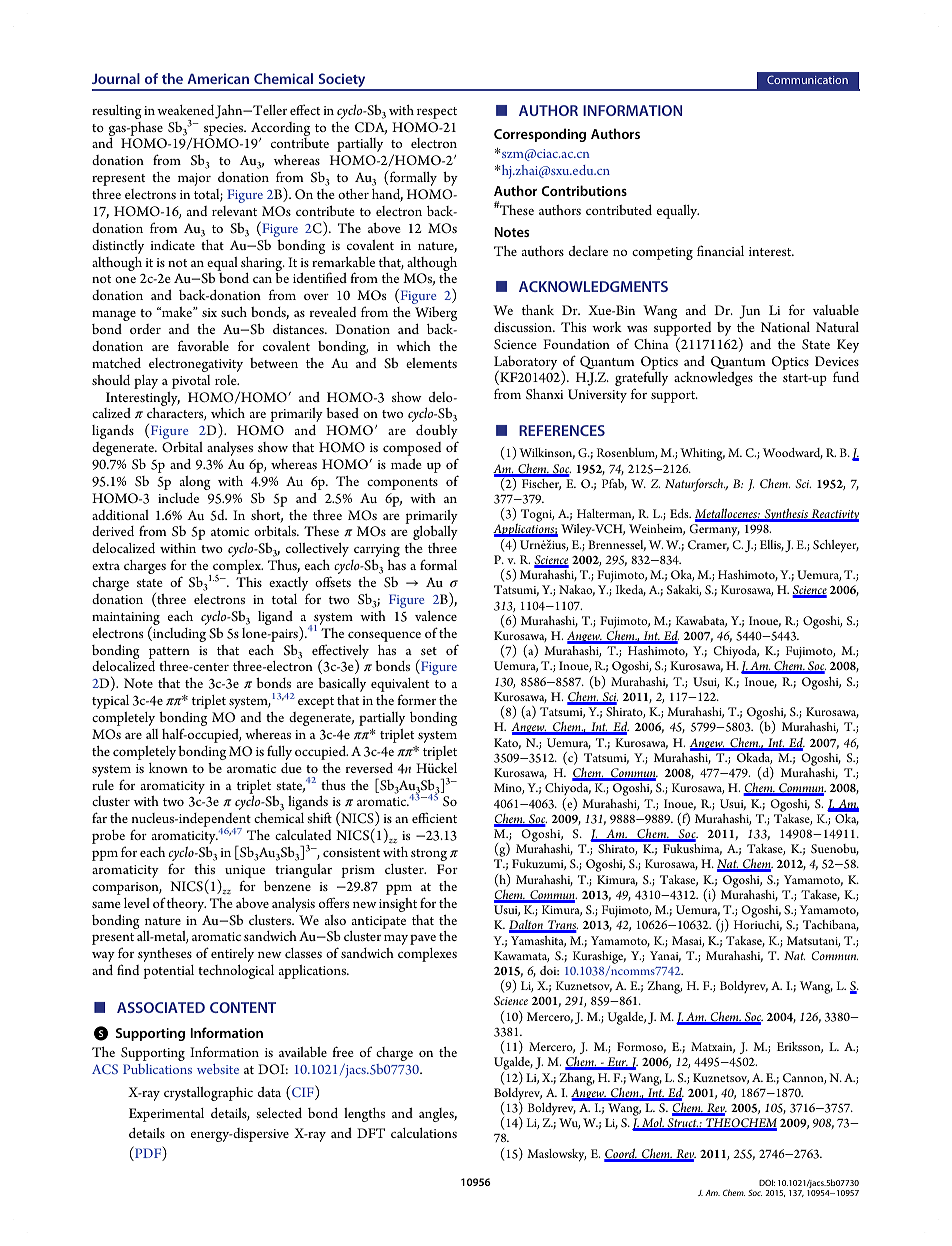 The image size is (952, 1246). I want to click on theory, so click(186, 905).
